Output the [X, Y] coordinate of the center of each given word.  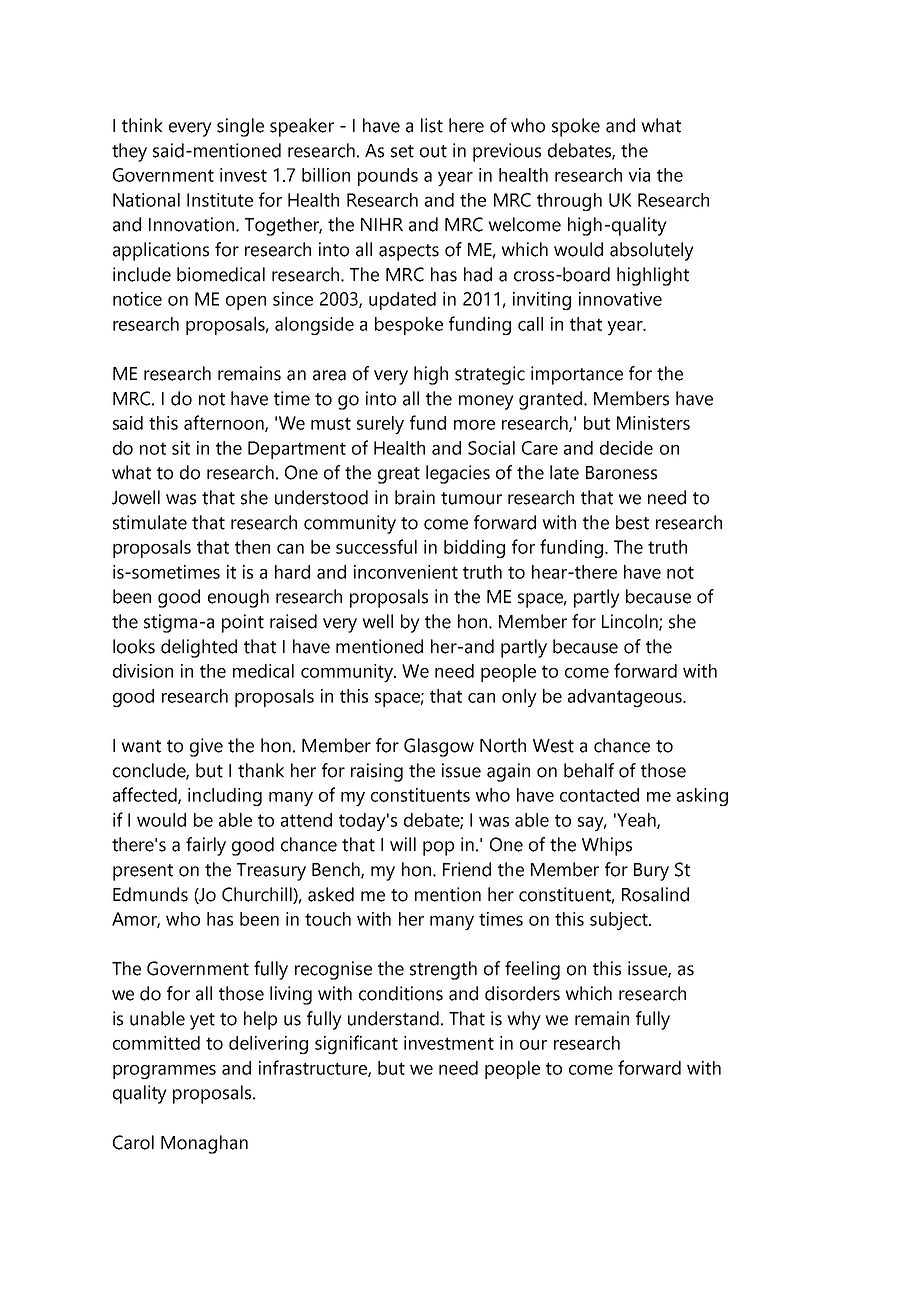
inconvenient [406, 572]
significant [356, 1044]
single [240, 127]
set [402, 151]
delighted [199, 648]
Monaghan [204, 1144]
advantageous [626, 698]
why [524, 1020]
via [639, 175]
